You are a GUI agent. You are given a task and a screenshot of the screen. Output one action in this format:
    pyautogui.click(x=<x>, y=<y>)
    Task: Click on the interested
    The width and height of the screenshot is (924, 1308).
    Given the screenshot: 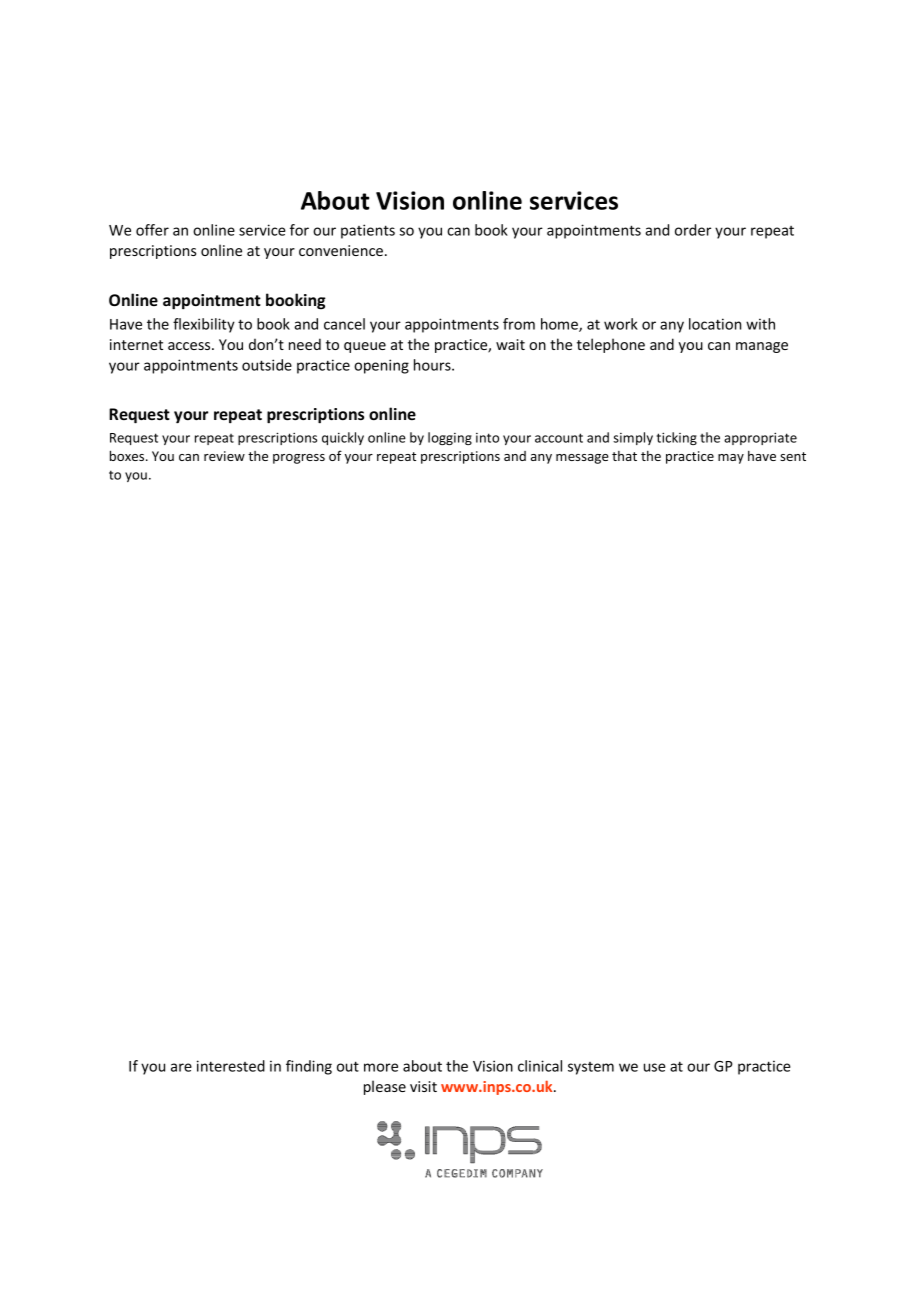 What is the action you would take?
    pyautogui.click(x=231, y=1066)
